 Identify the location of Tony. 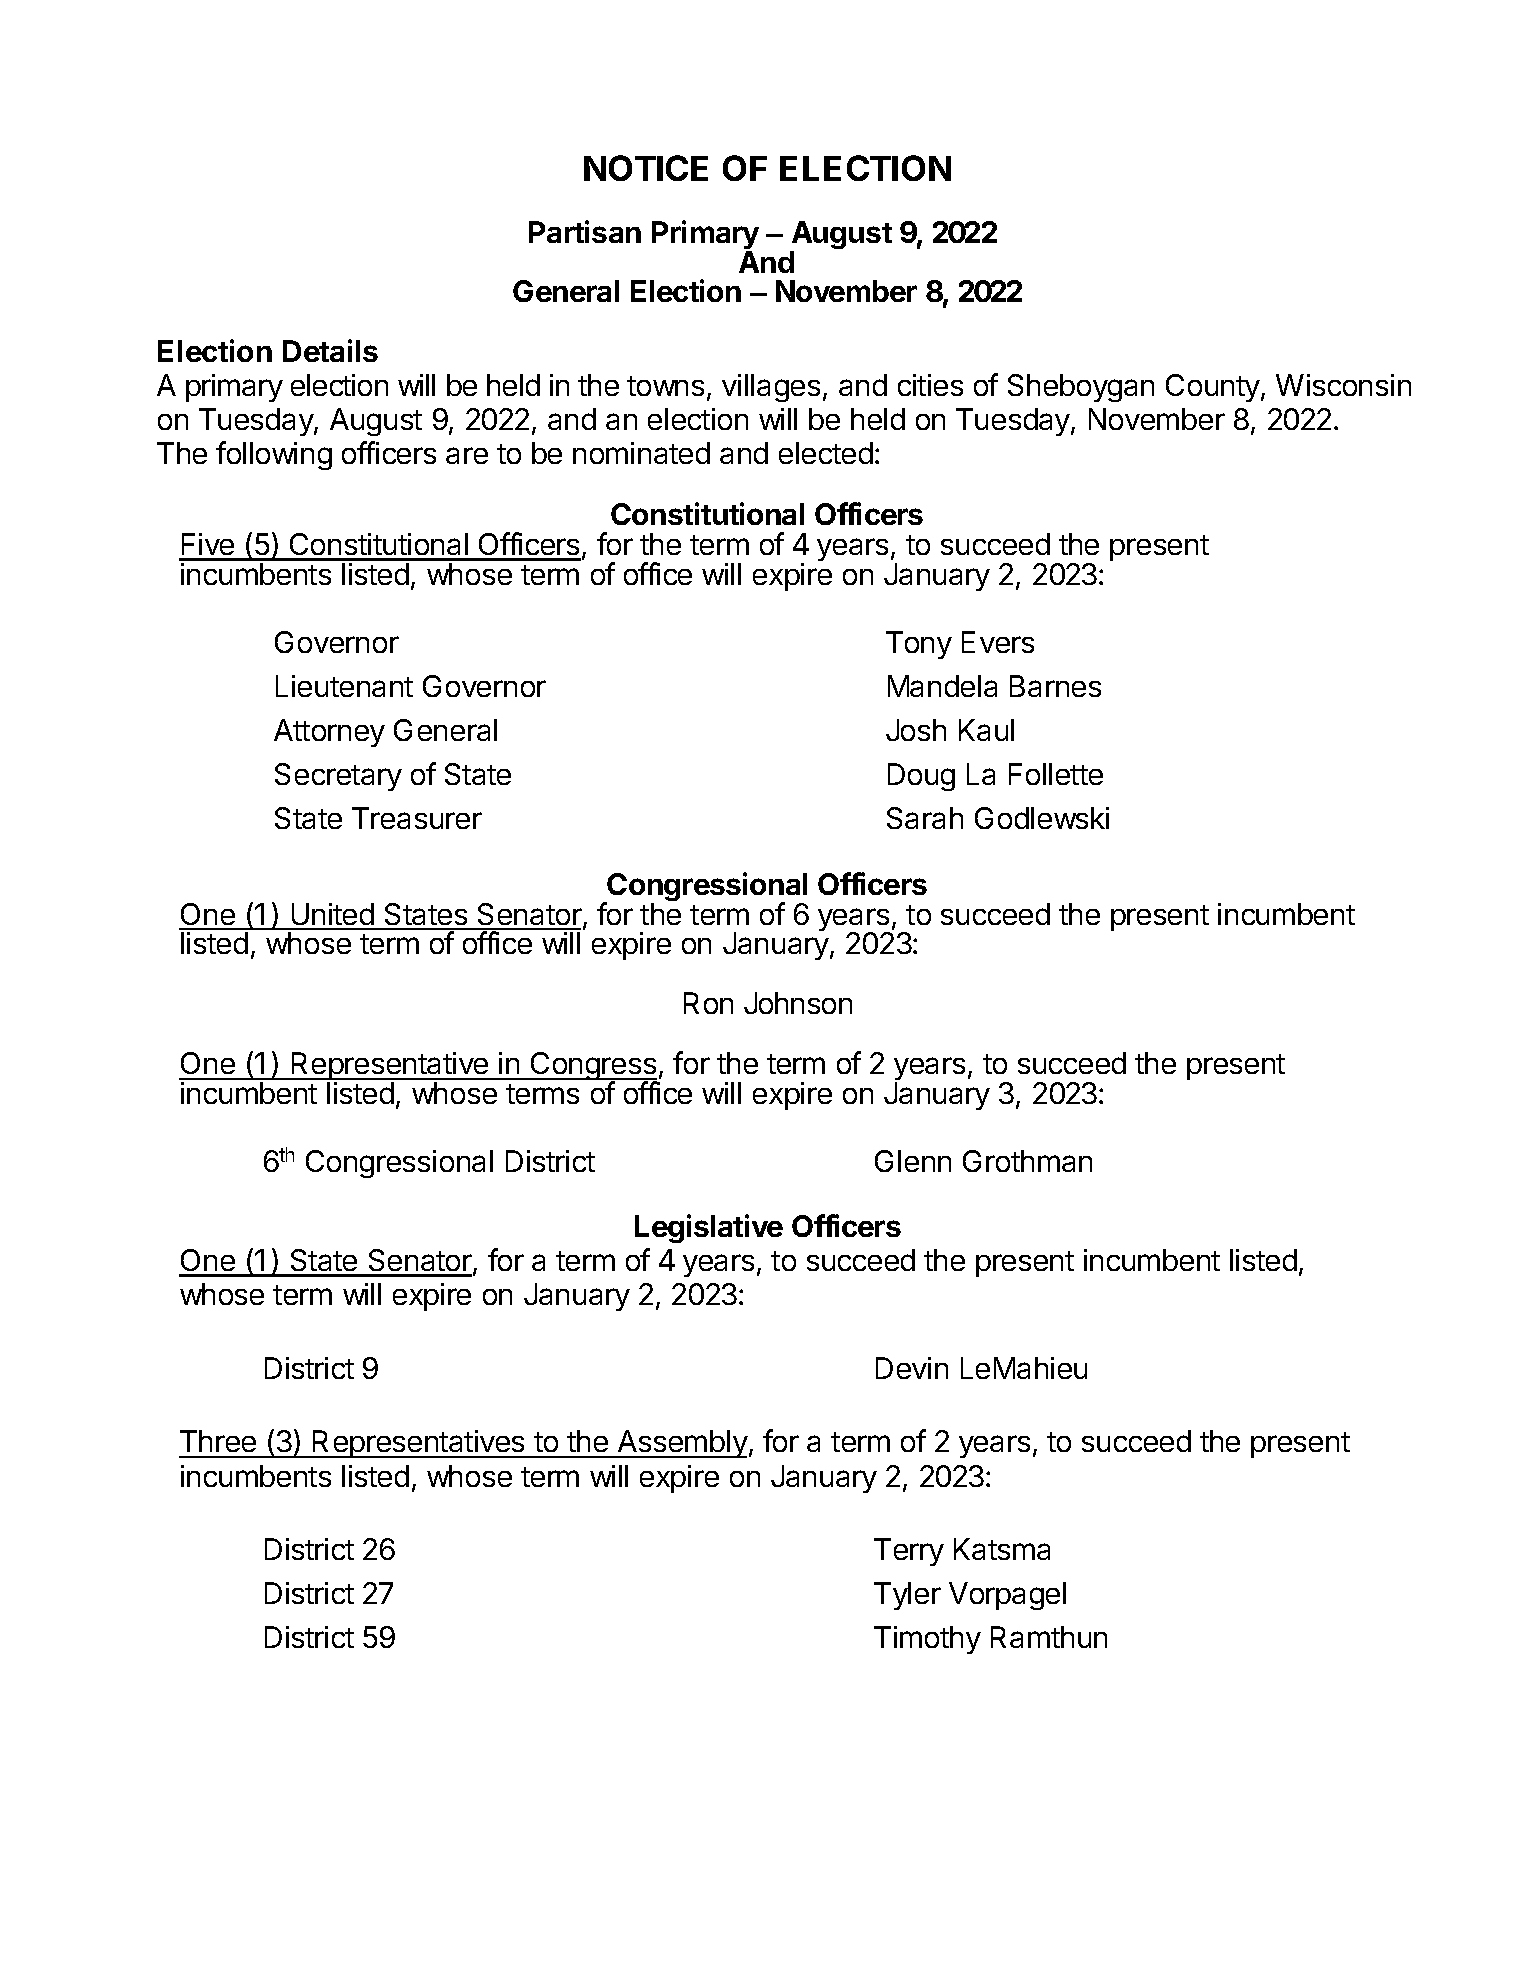
(919, 645).
